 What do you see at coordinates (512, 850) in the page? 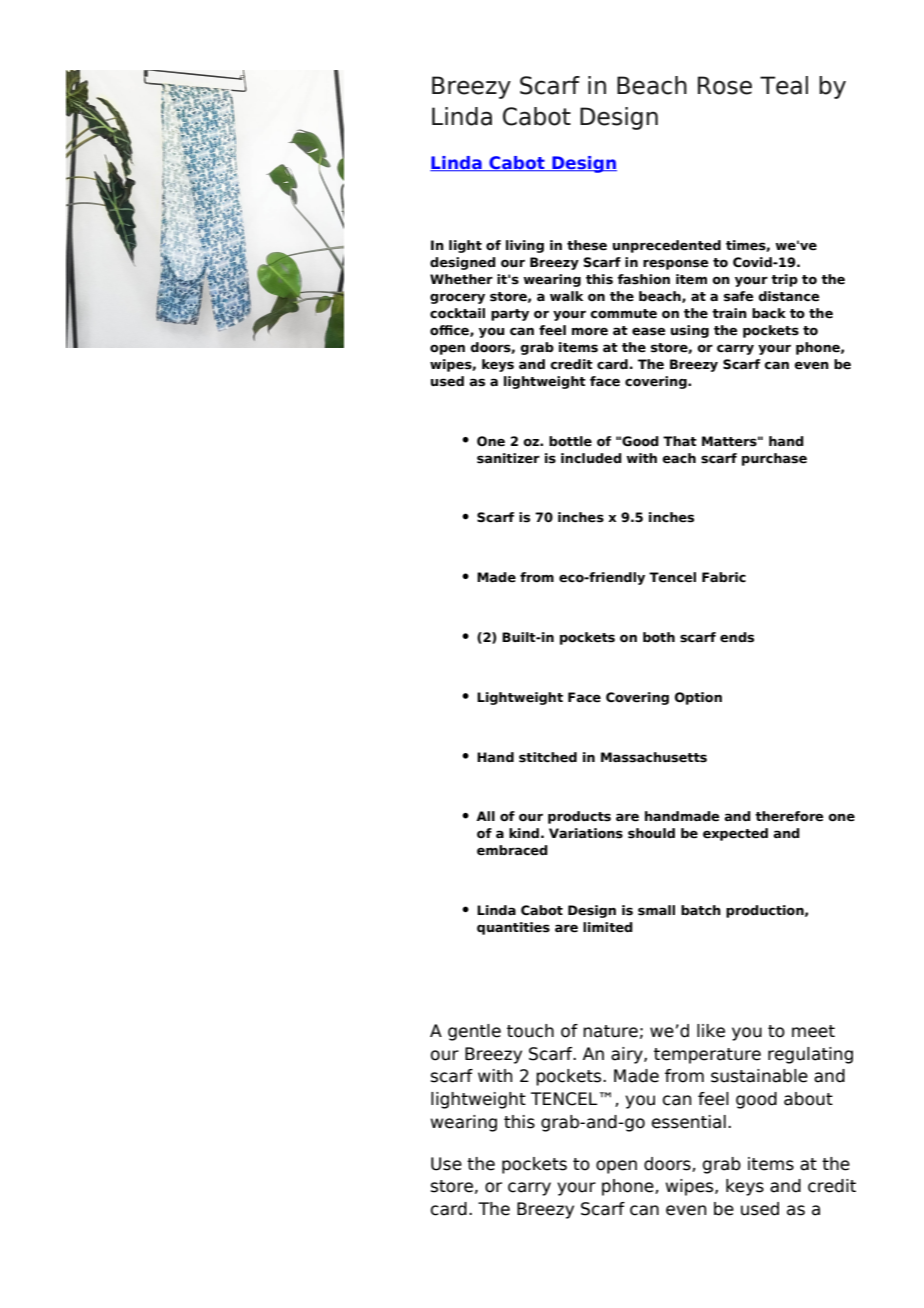
I see `embraced` at bounding box center [512, 850].
